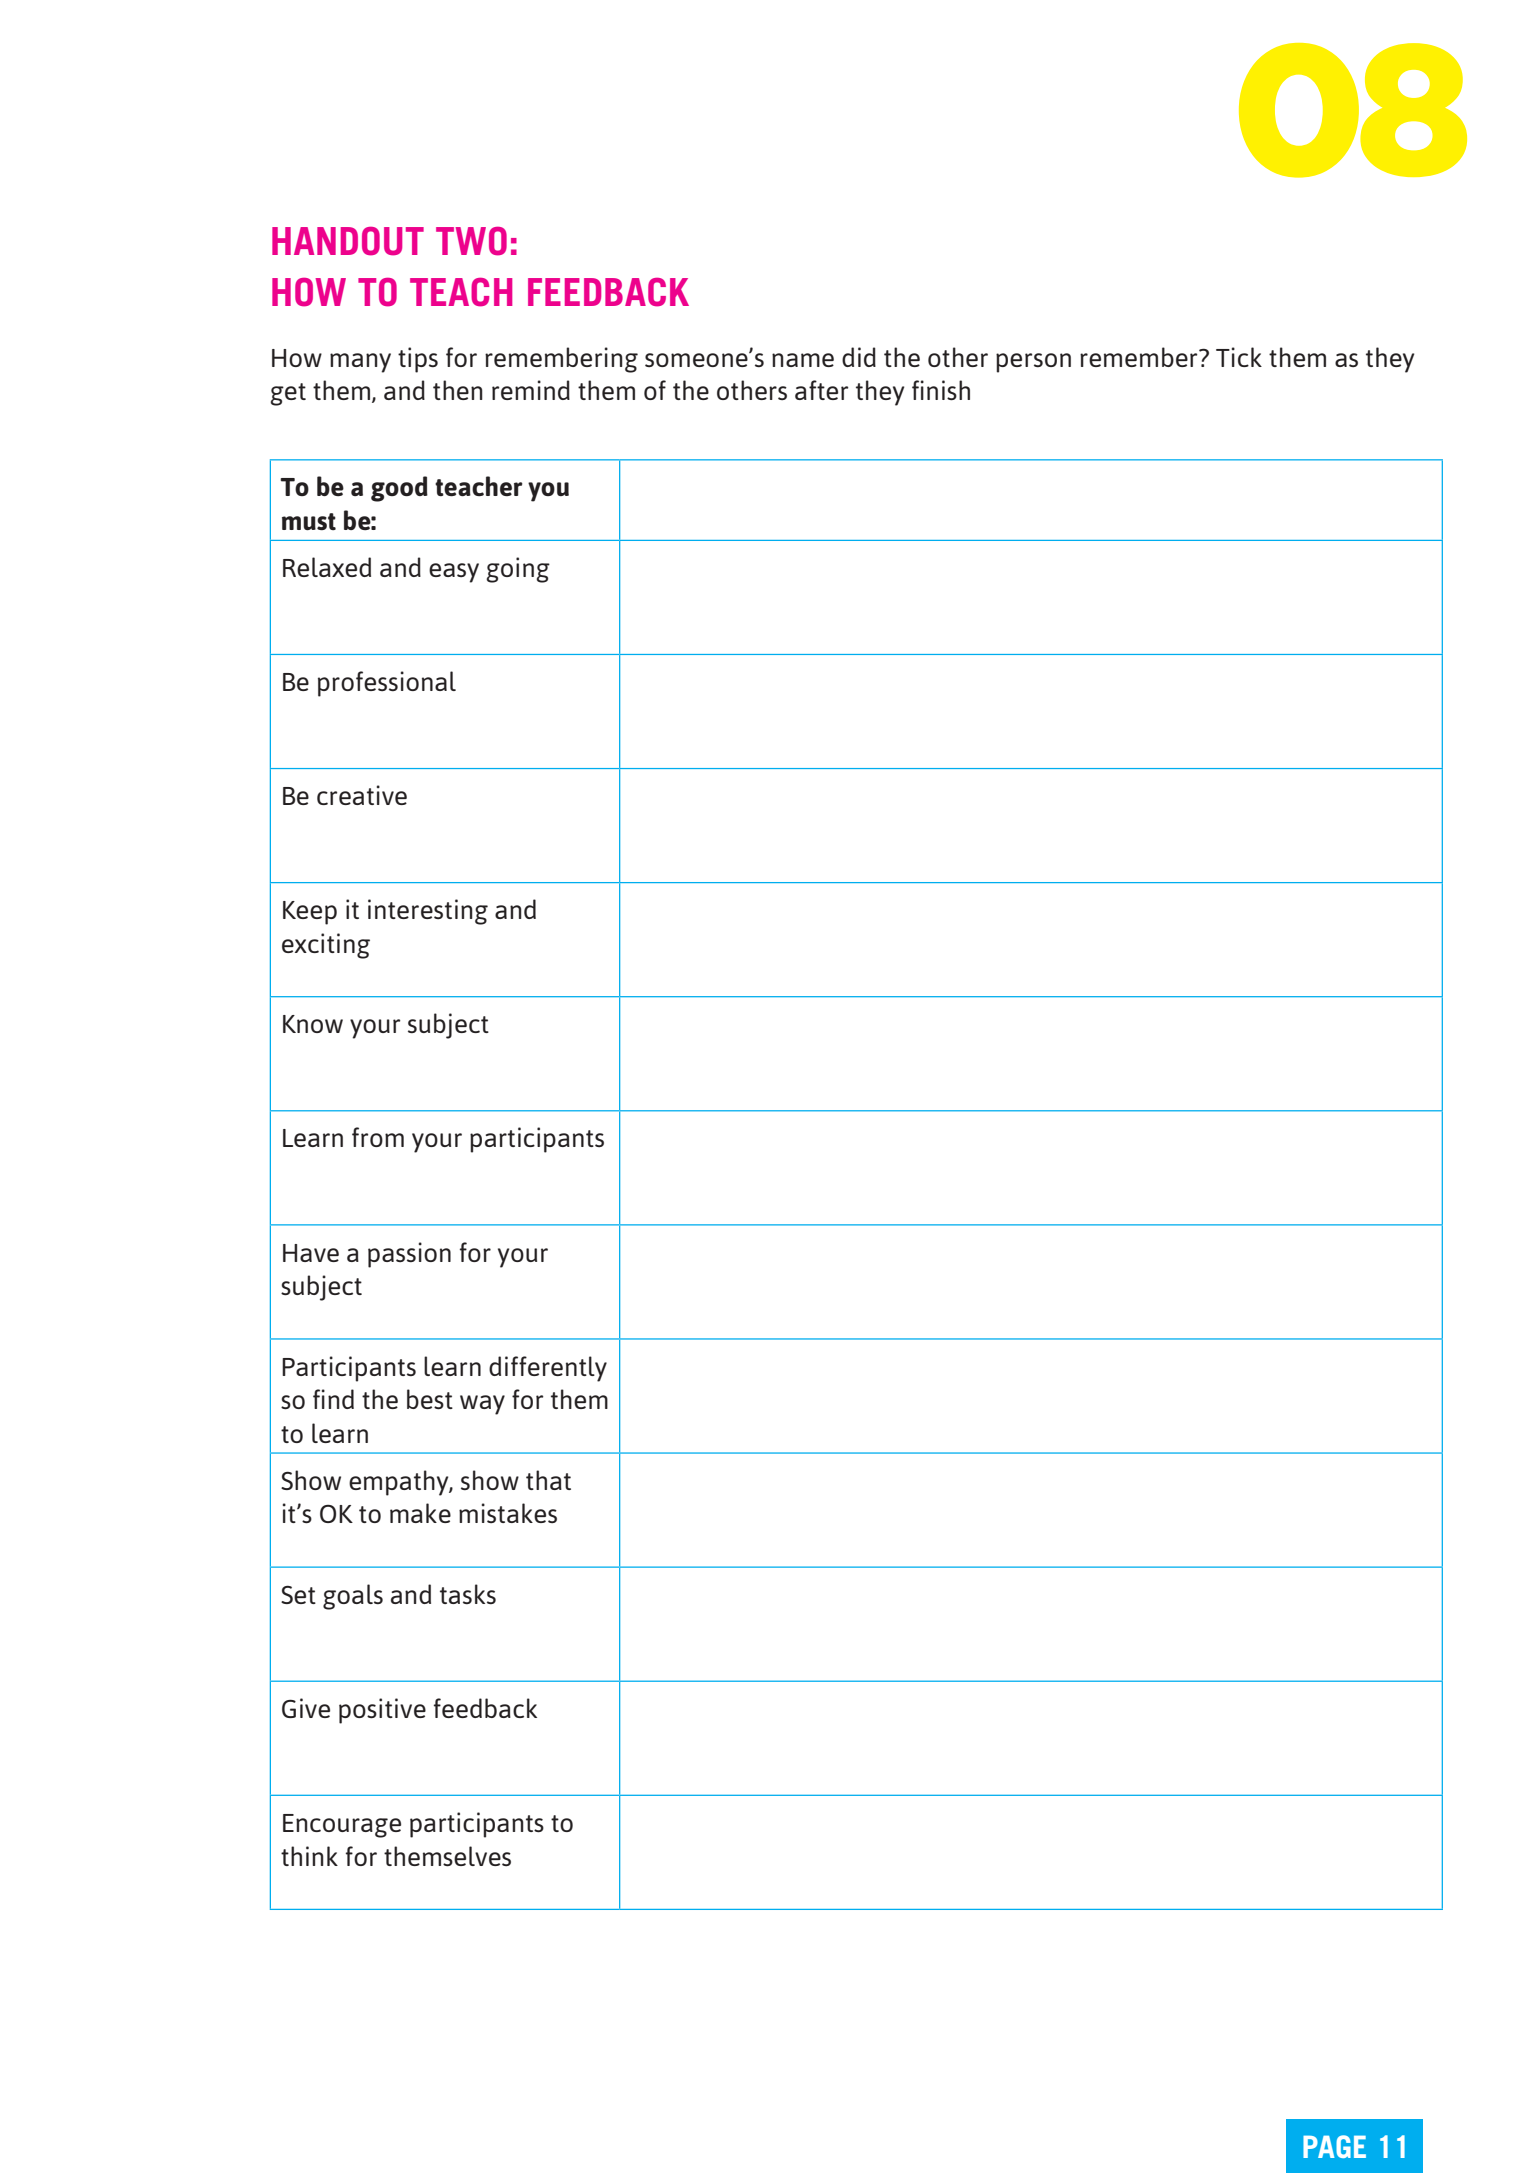 Image resolution: width=1537 pixels, height=2173 pixels. I want to click on PAGE, so click(1334, 2146).
